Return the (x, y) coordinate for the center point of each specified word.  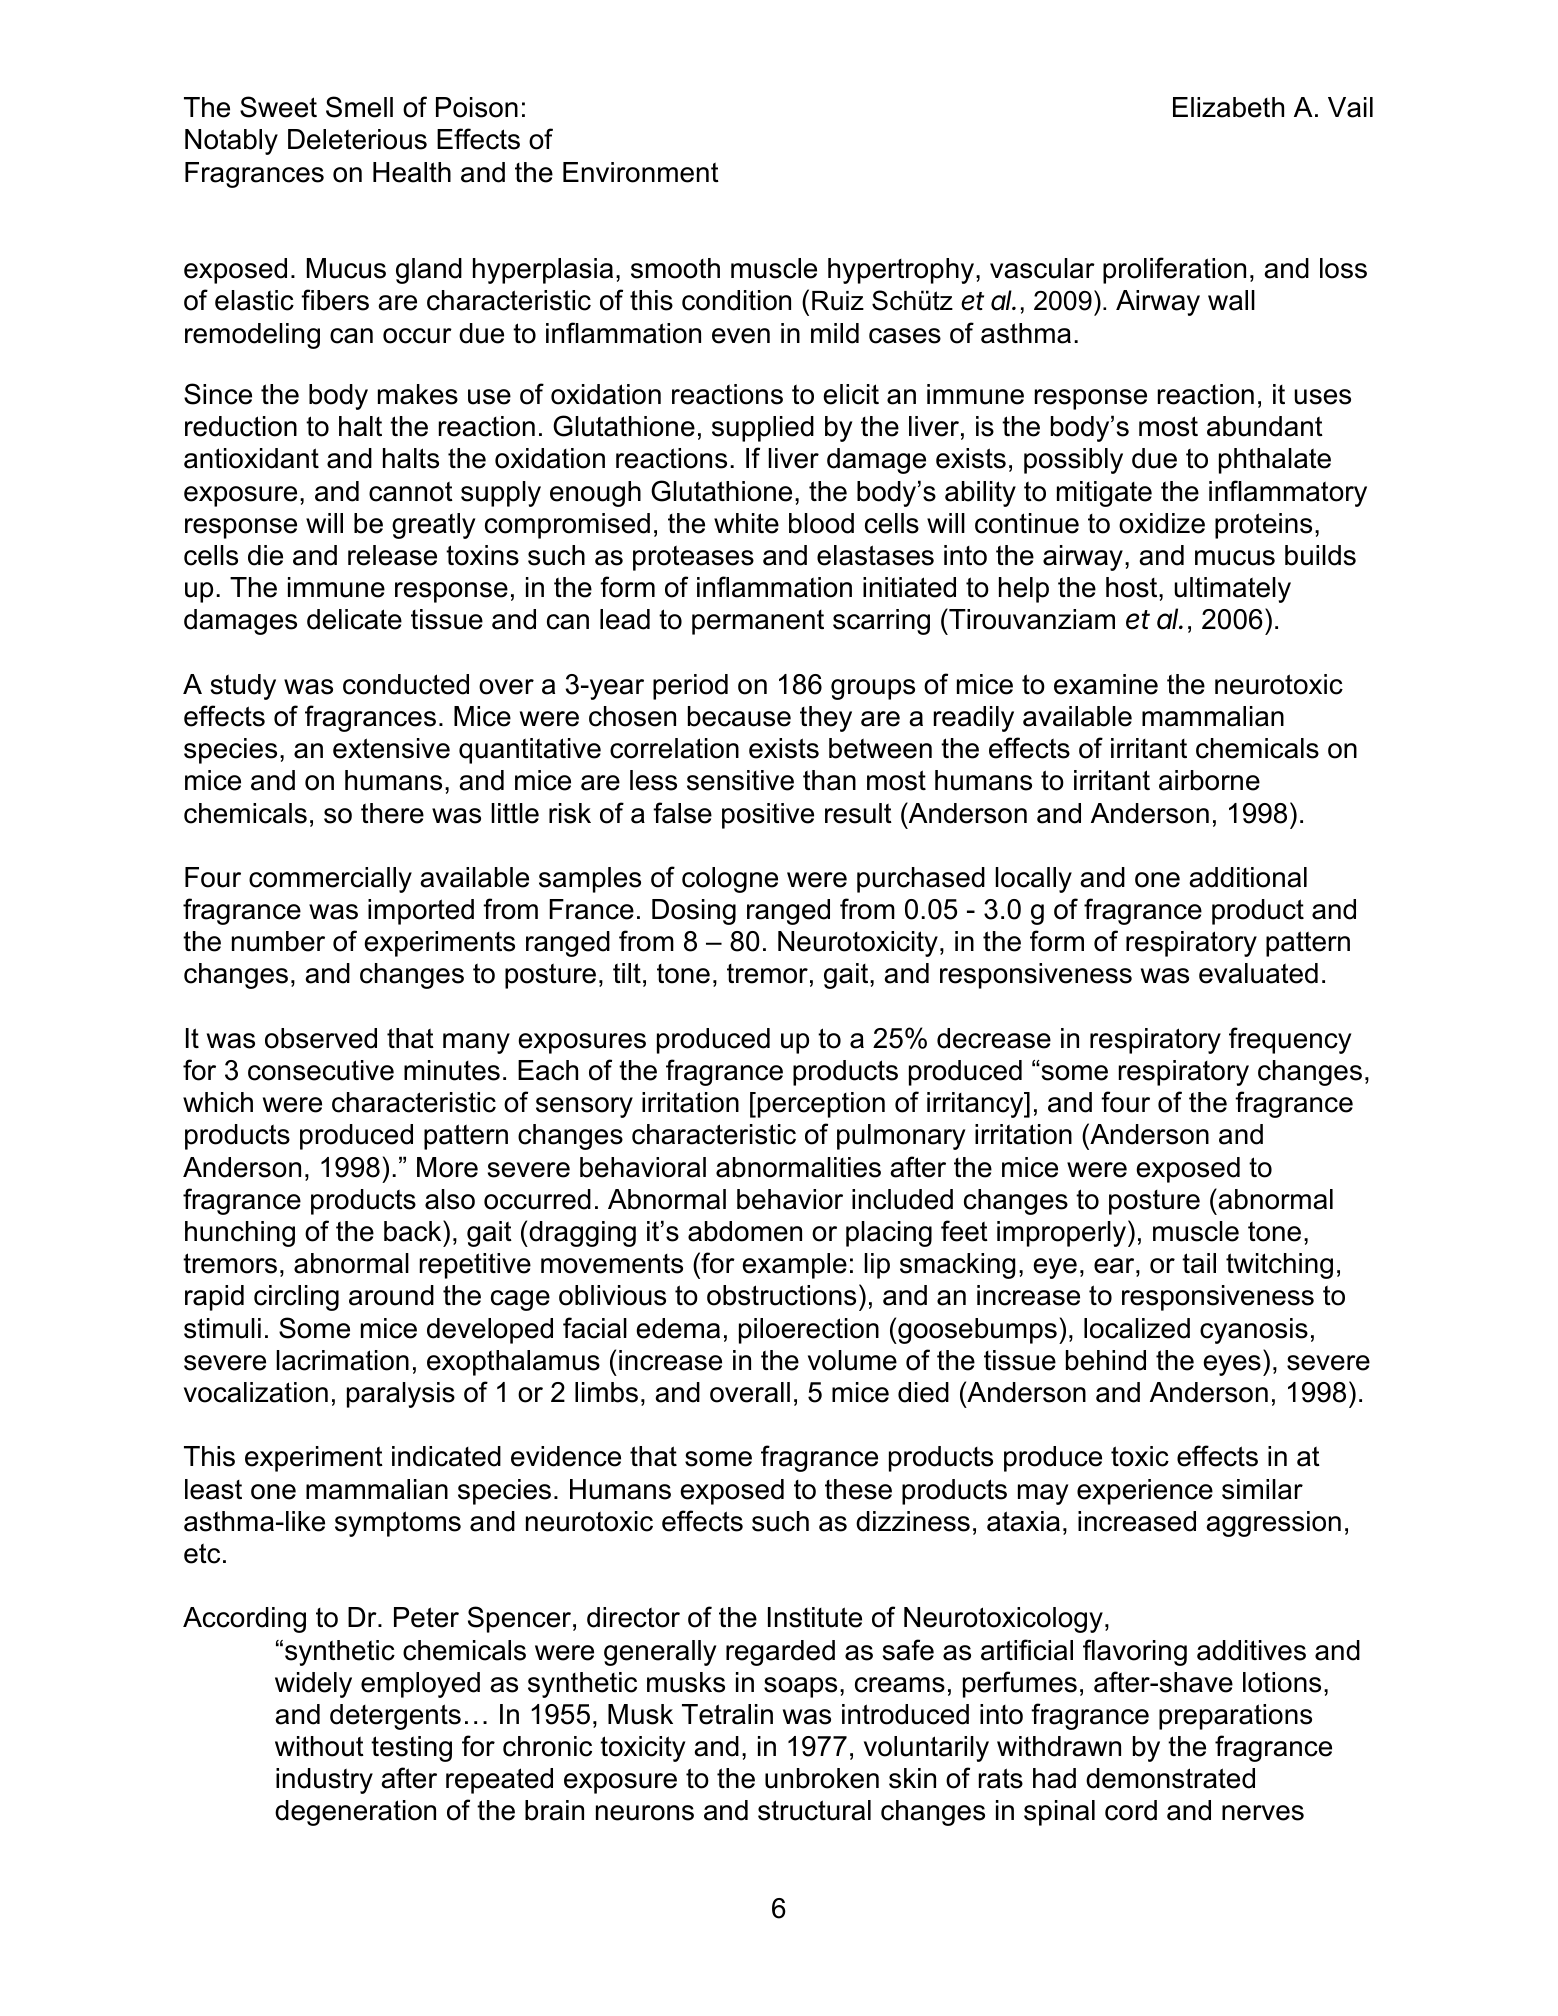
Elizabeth (1228, 107)
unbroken (822, 1778)
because (739, 716)
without (319, 1746)
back (414, 1231)
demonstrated (1170, 1778)
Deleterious (357, 139)
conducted (406, 684)
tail (1199, 1263)
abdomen (745, 1231)
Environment (641, 172)
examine (1106, 684)
